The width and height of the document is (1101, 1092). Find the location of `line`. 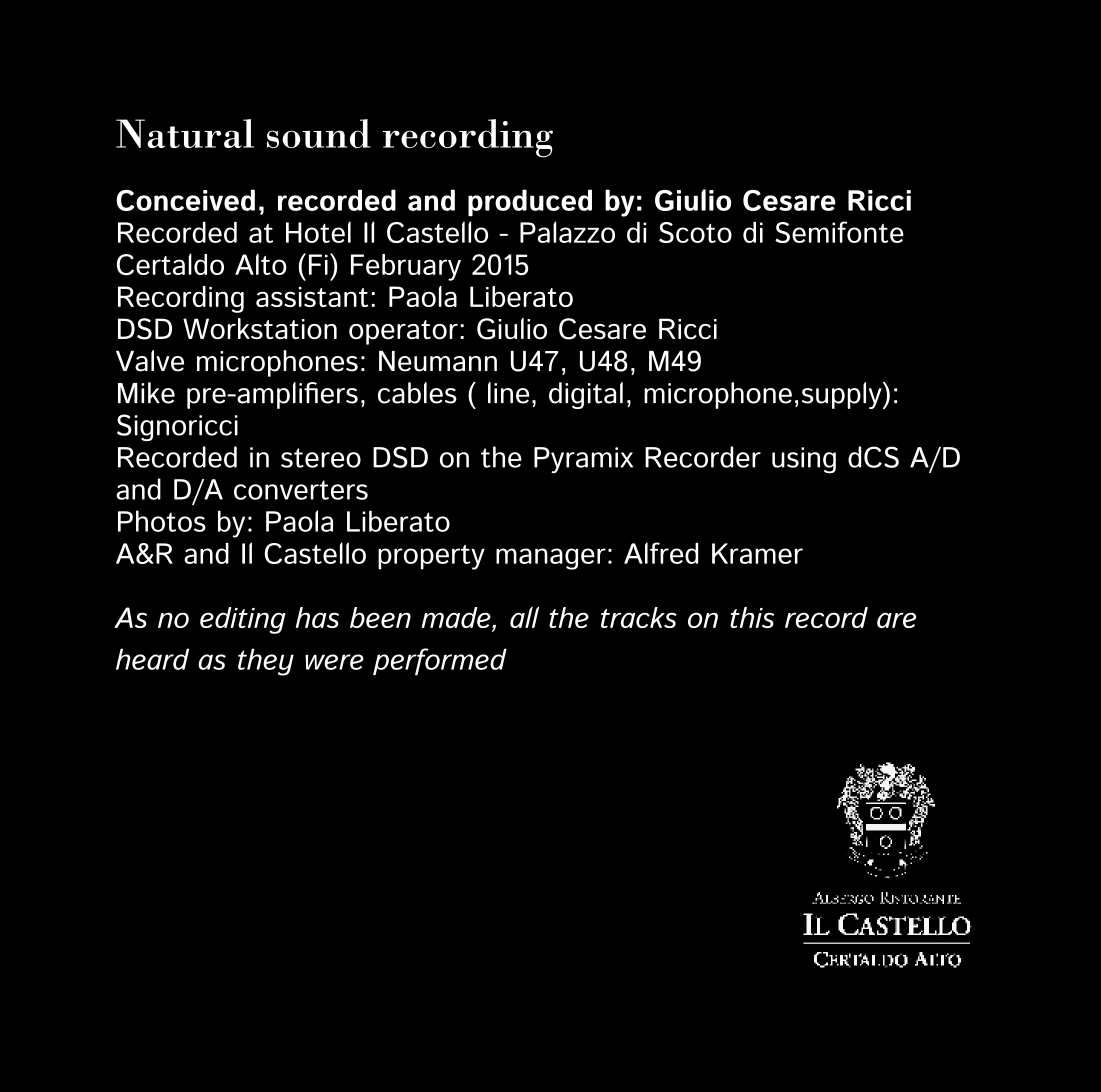

line is located at coordinates (508, 393).
